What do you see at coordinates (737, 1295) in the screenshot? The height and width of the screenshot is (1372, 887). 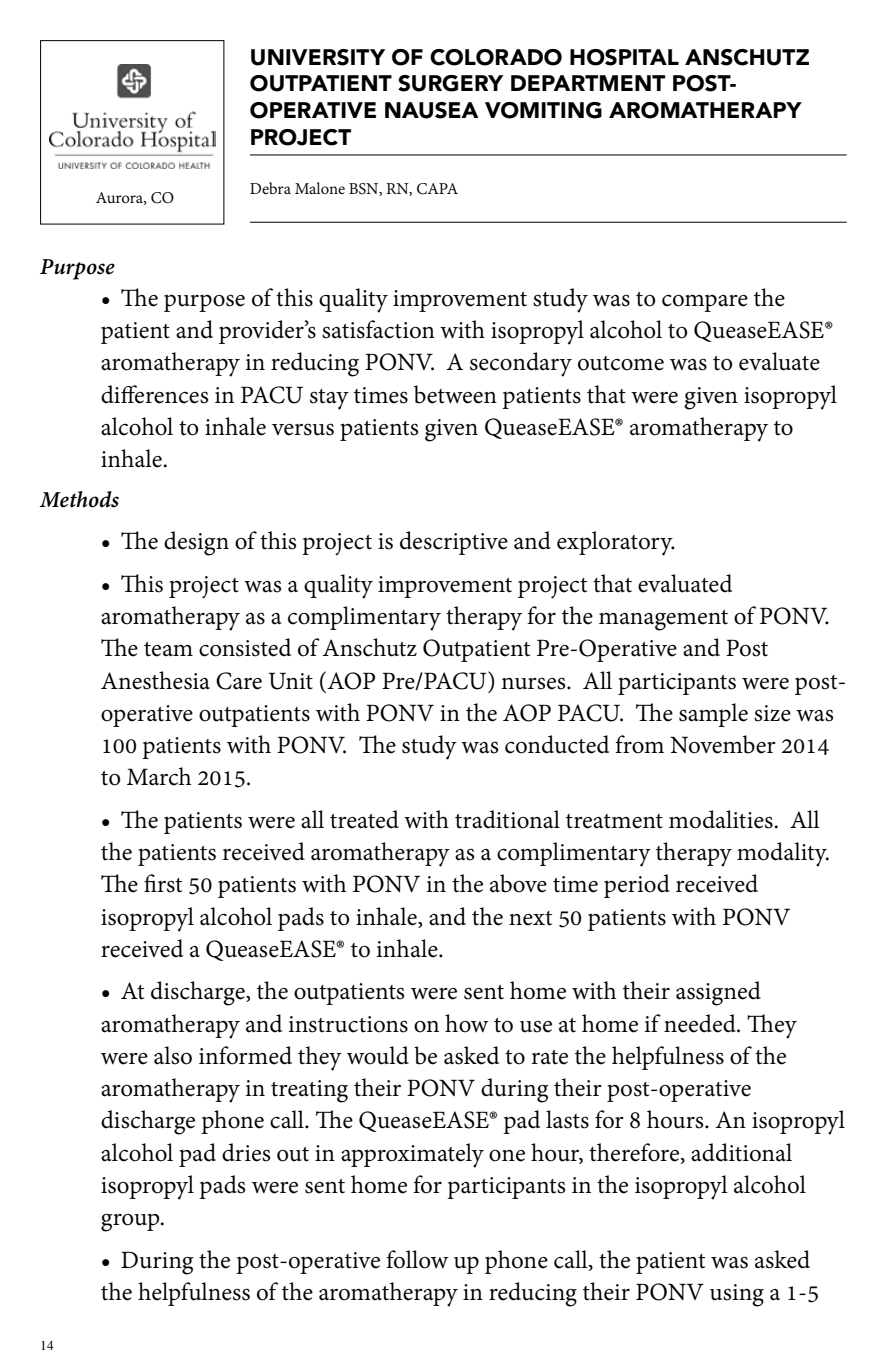 I see `using` at bounding box center [737, 1295].
